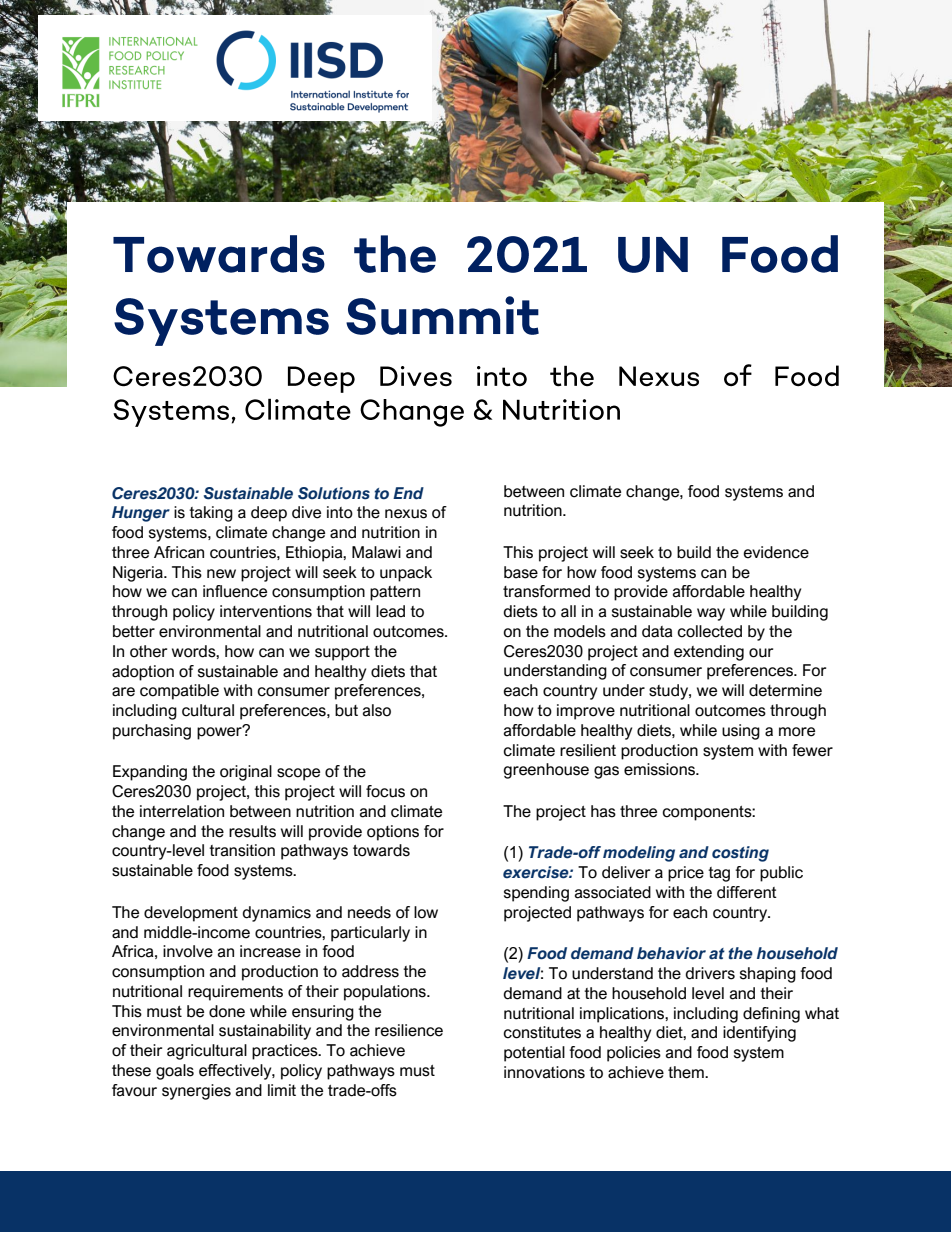  What do you see at coordinates (740, 854) in the document?
I see `costing` at bounding box center [740, 854].
